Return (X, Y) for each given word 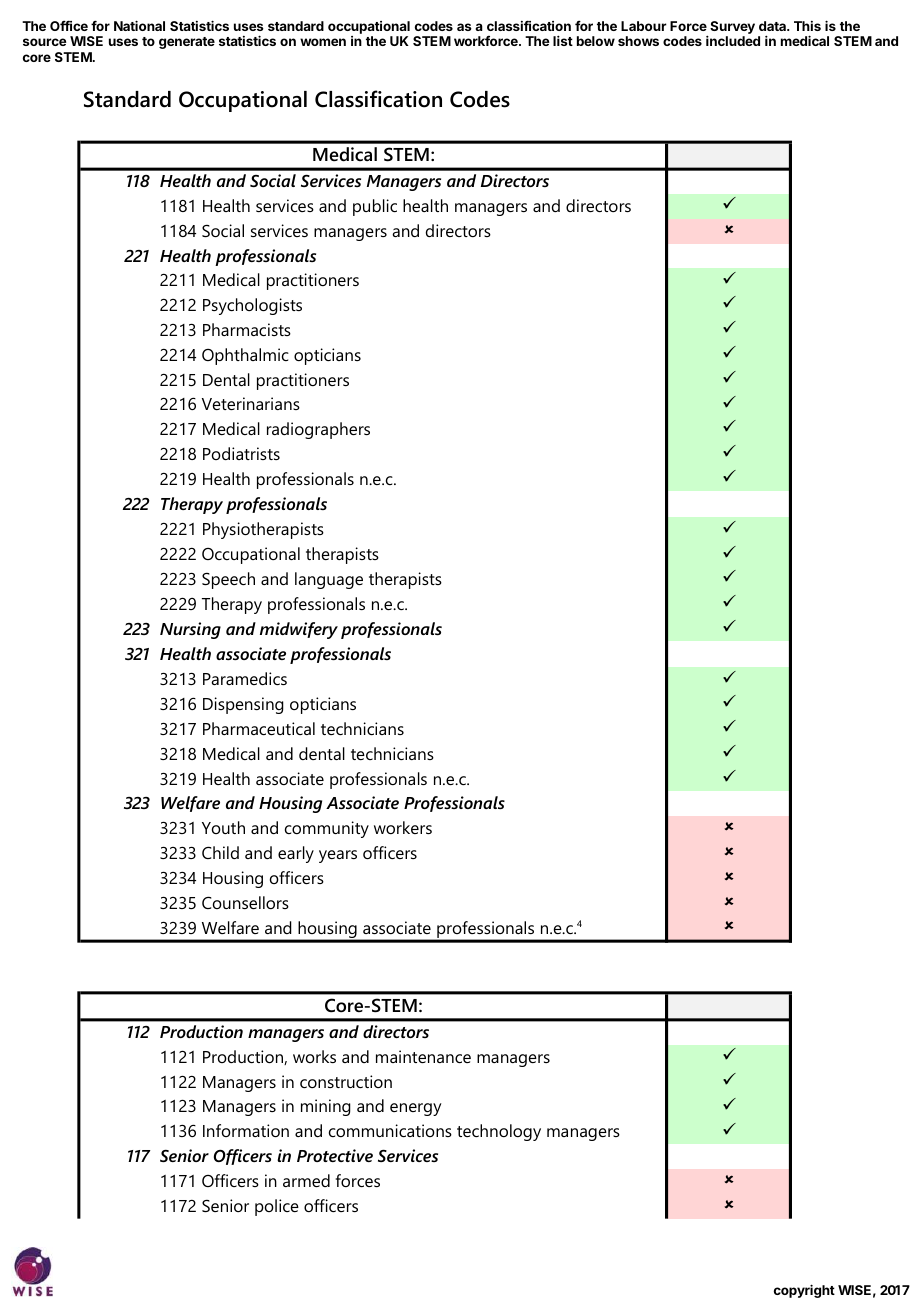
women (323, 42)
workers (403, 827)
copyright (804, 1291)
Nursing (190, 630)
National (139, 25)
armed (306, 1180)
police (277, 1207)
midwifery (299, 630)
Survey (731, 29)
